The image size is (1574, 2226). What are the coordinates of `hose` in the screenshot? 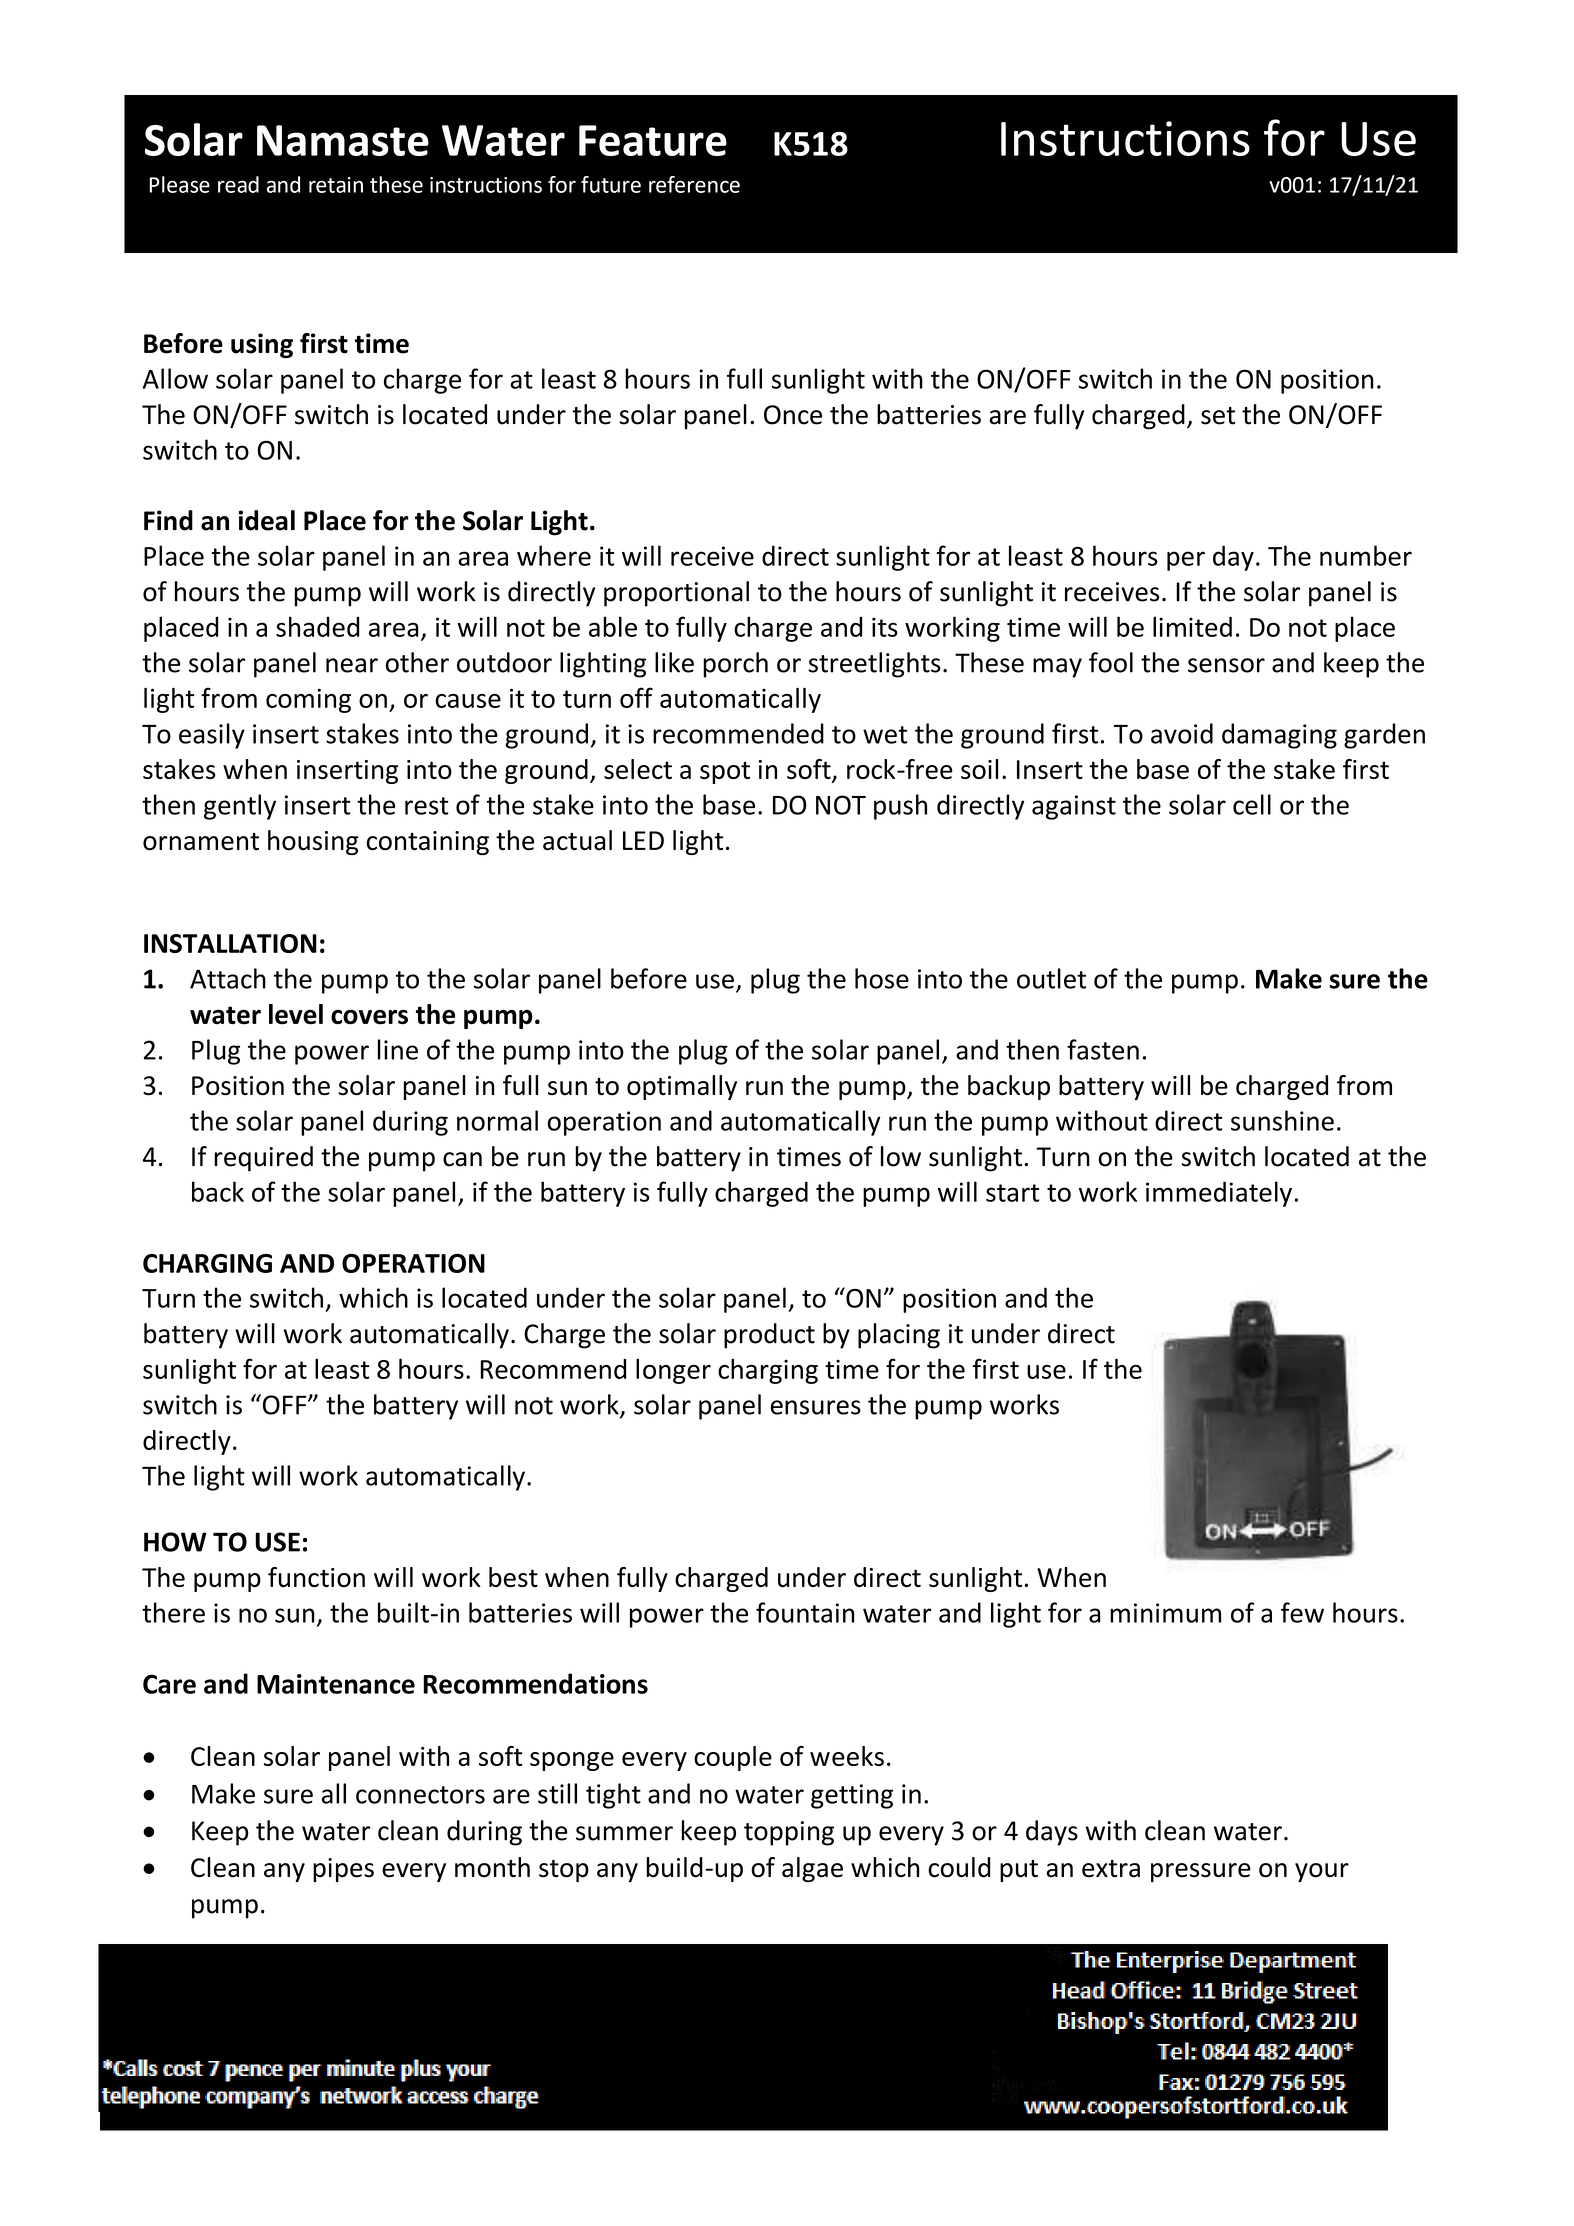 It's located at (882, 978).
